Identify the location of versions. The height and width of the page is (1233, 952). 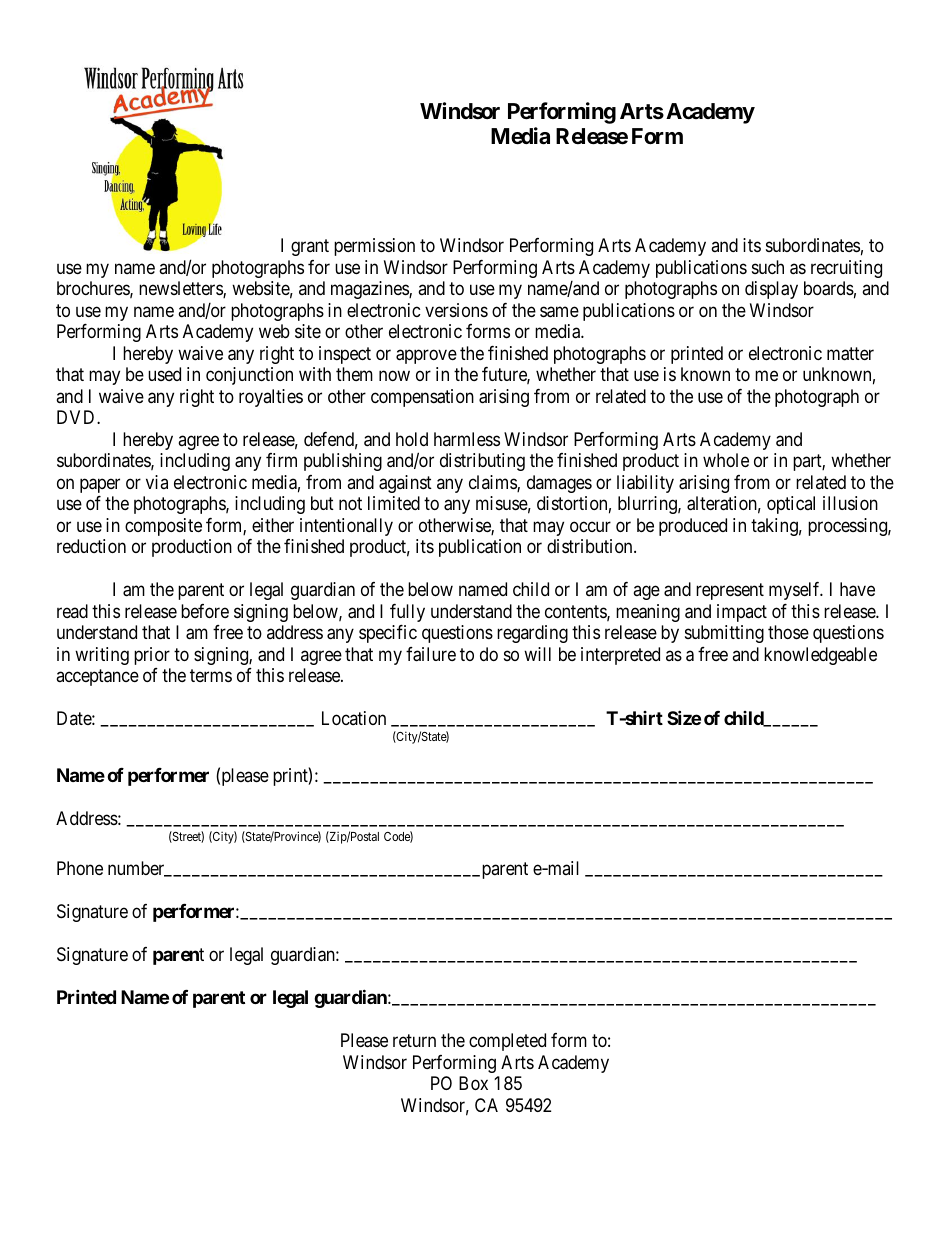
(456, 310).
